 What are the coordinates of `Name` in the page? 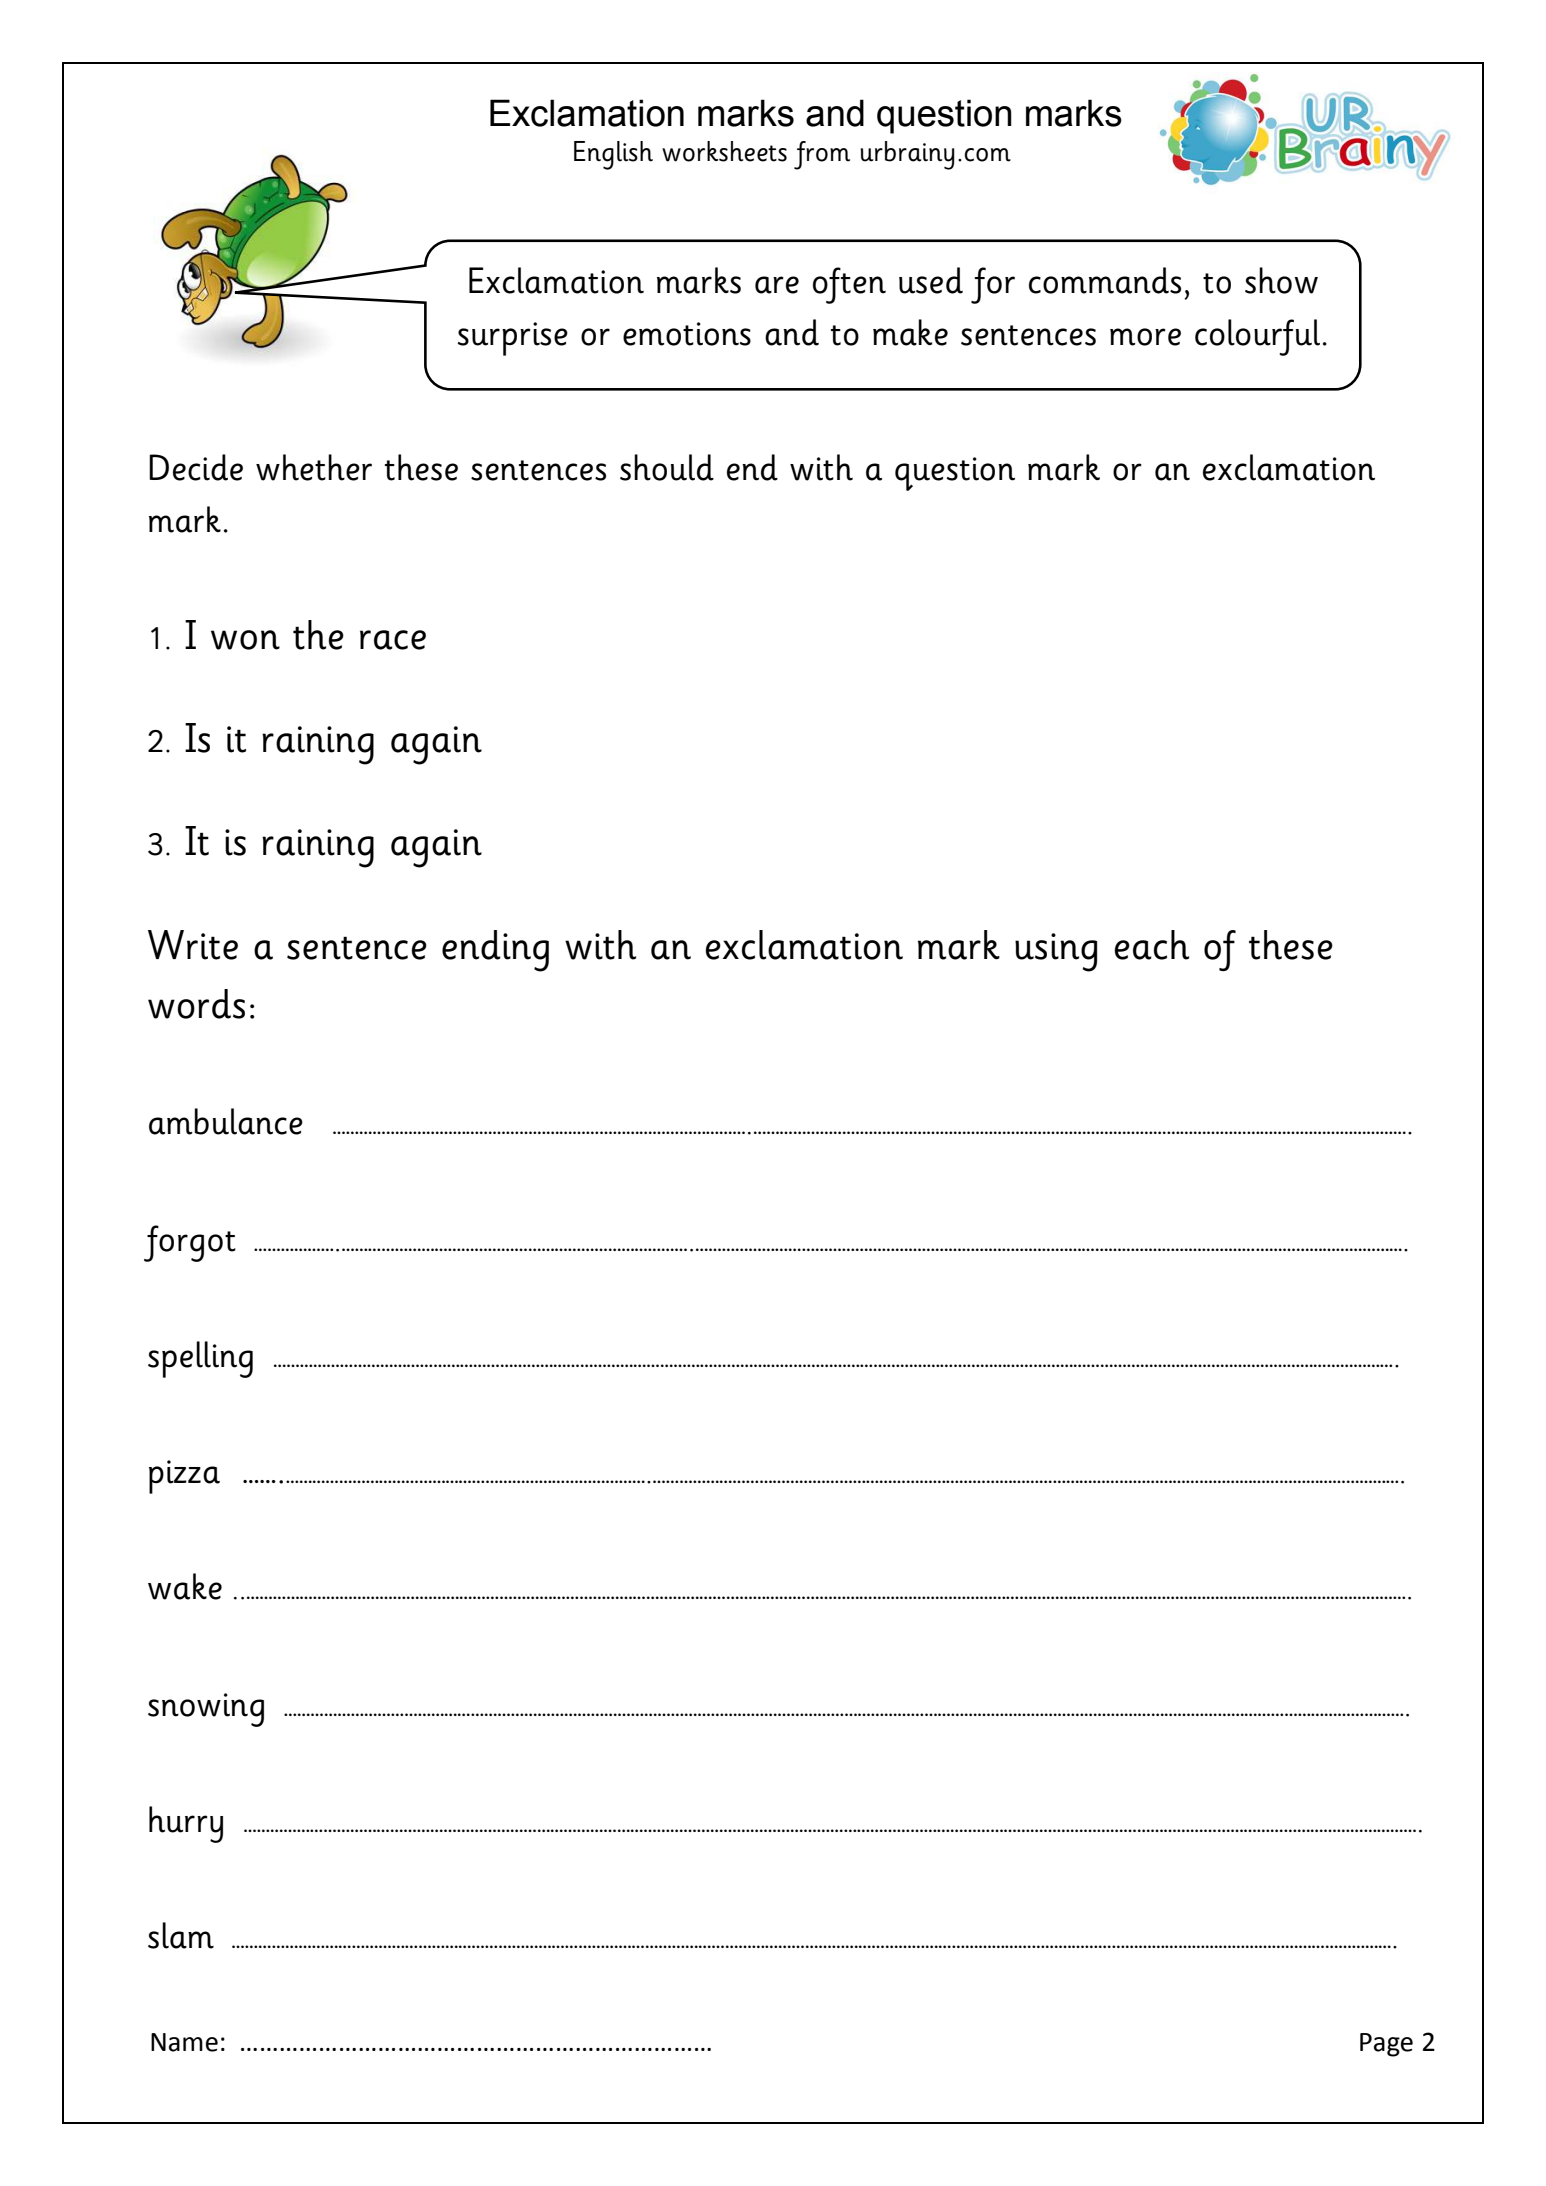 It's located at (184, 2042).
